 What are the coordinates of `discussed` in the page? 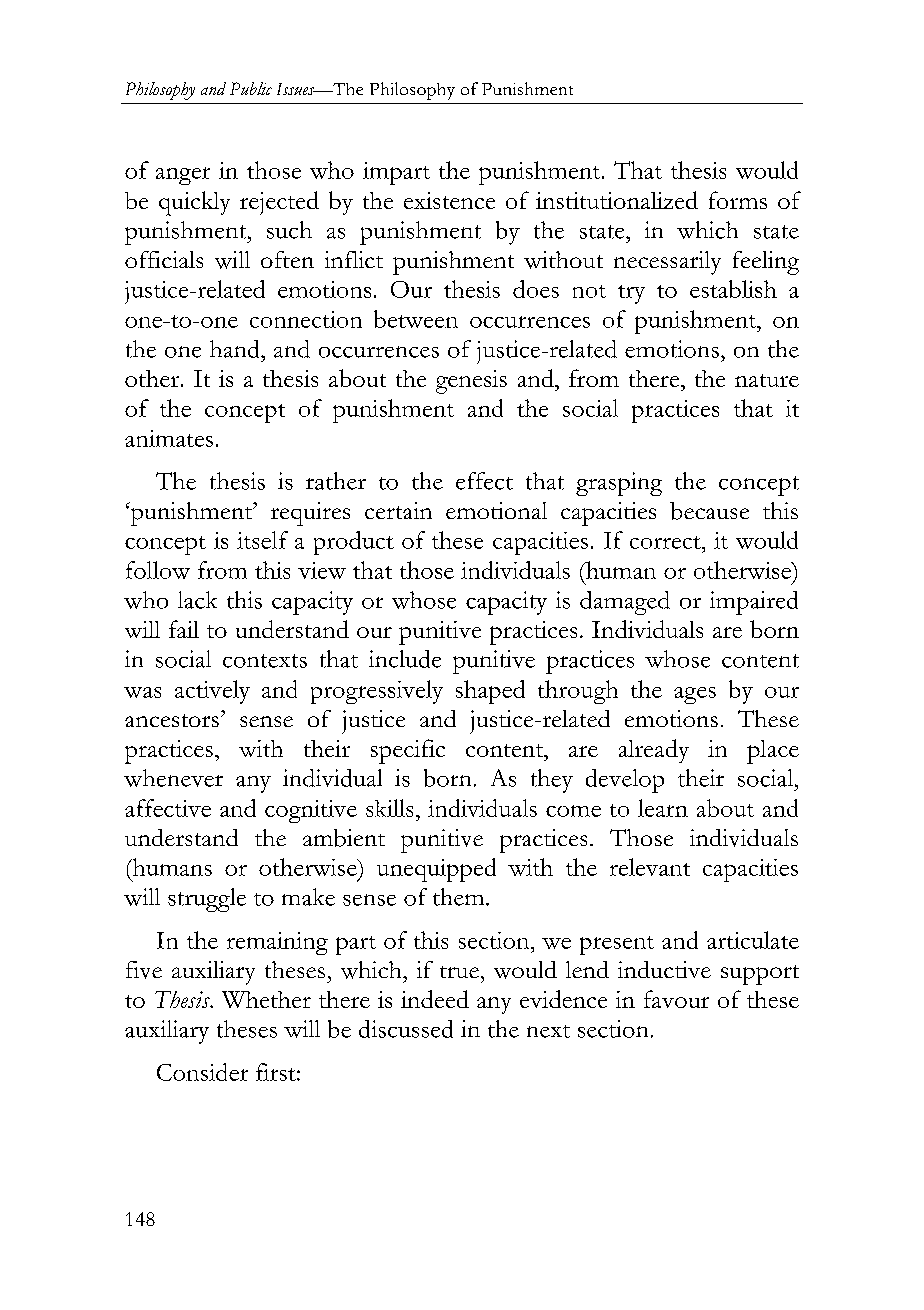 It's located at (406, 1029).
